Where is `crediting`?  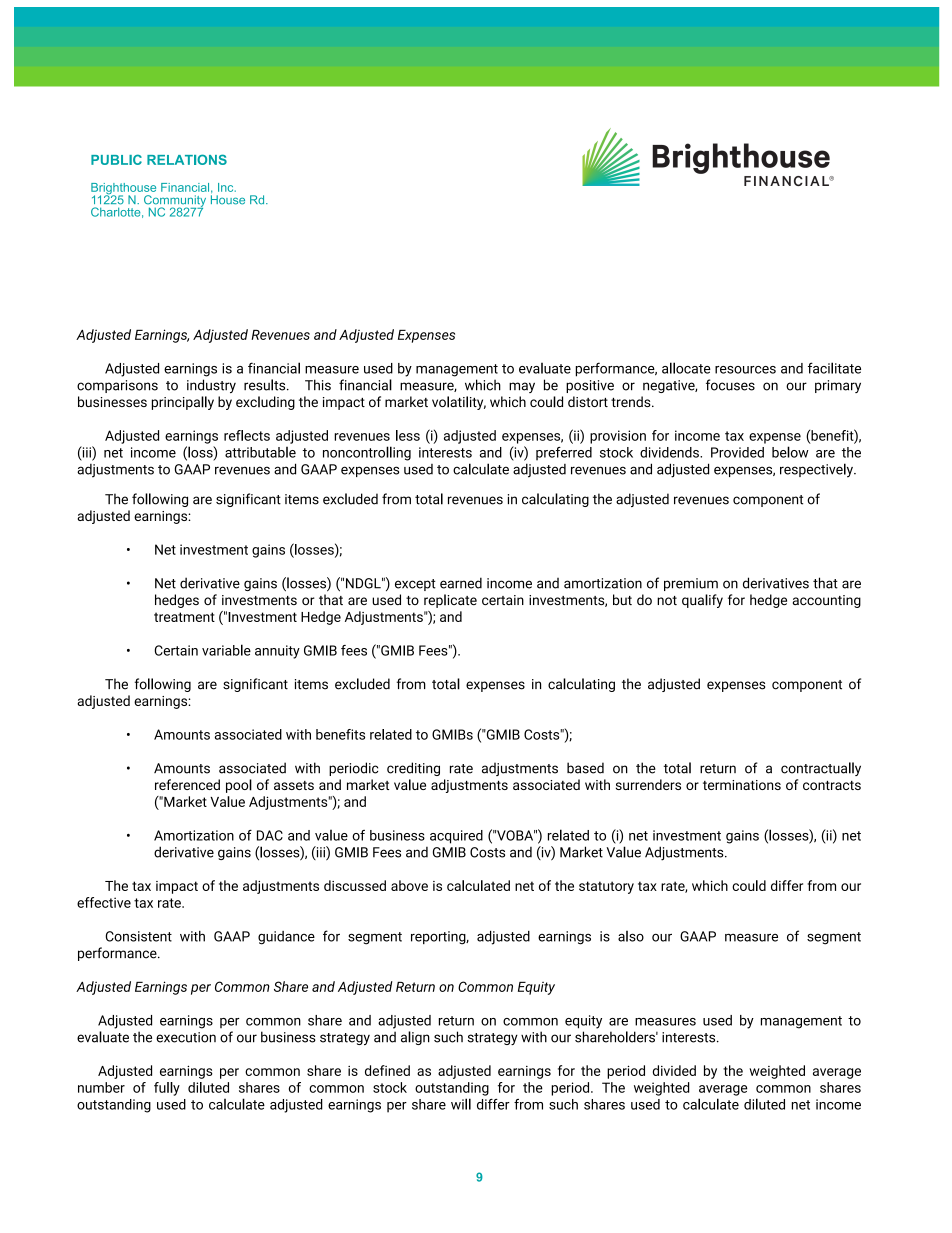
crediting is located at coordinates (413, 769).
